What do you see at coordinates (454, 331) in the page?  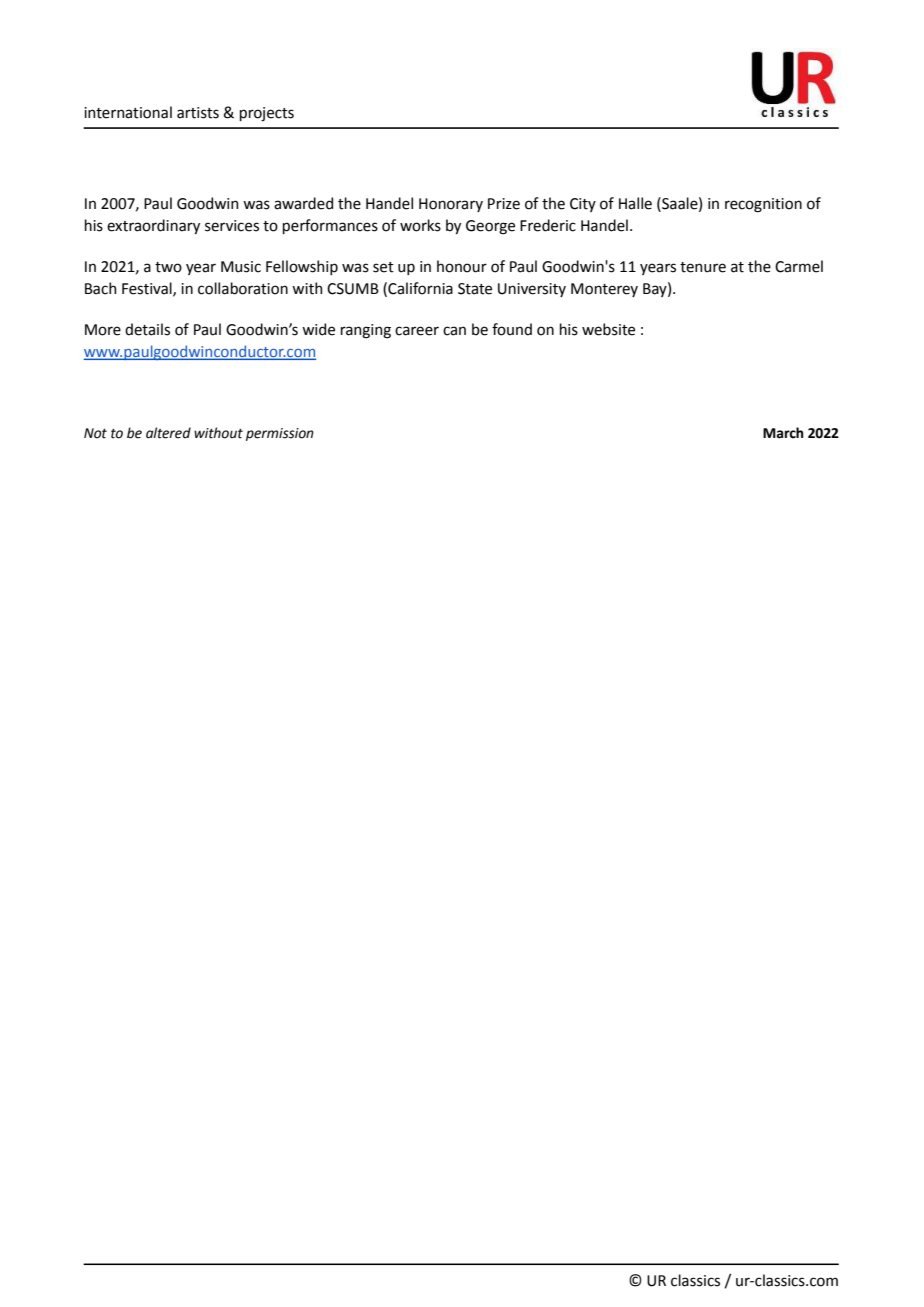 I see `can` at bounding box center [454, 331].
